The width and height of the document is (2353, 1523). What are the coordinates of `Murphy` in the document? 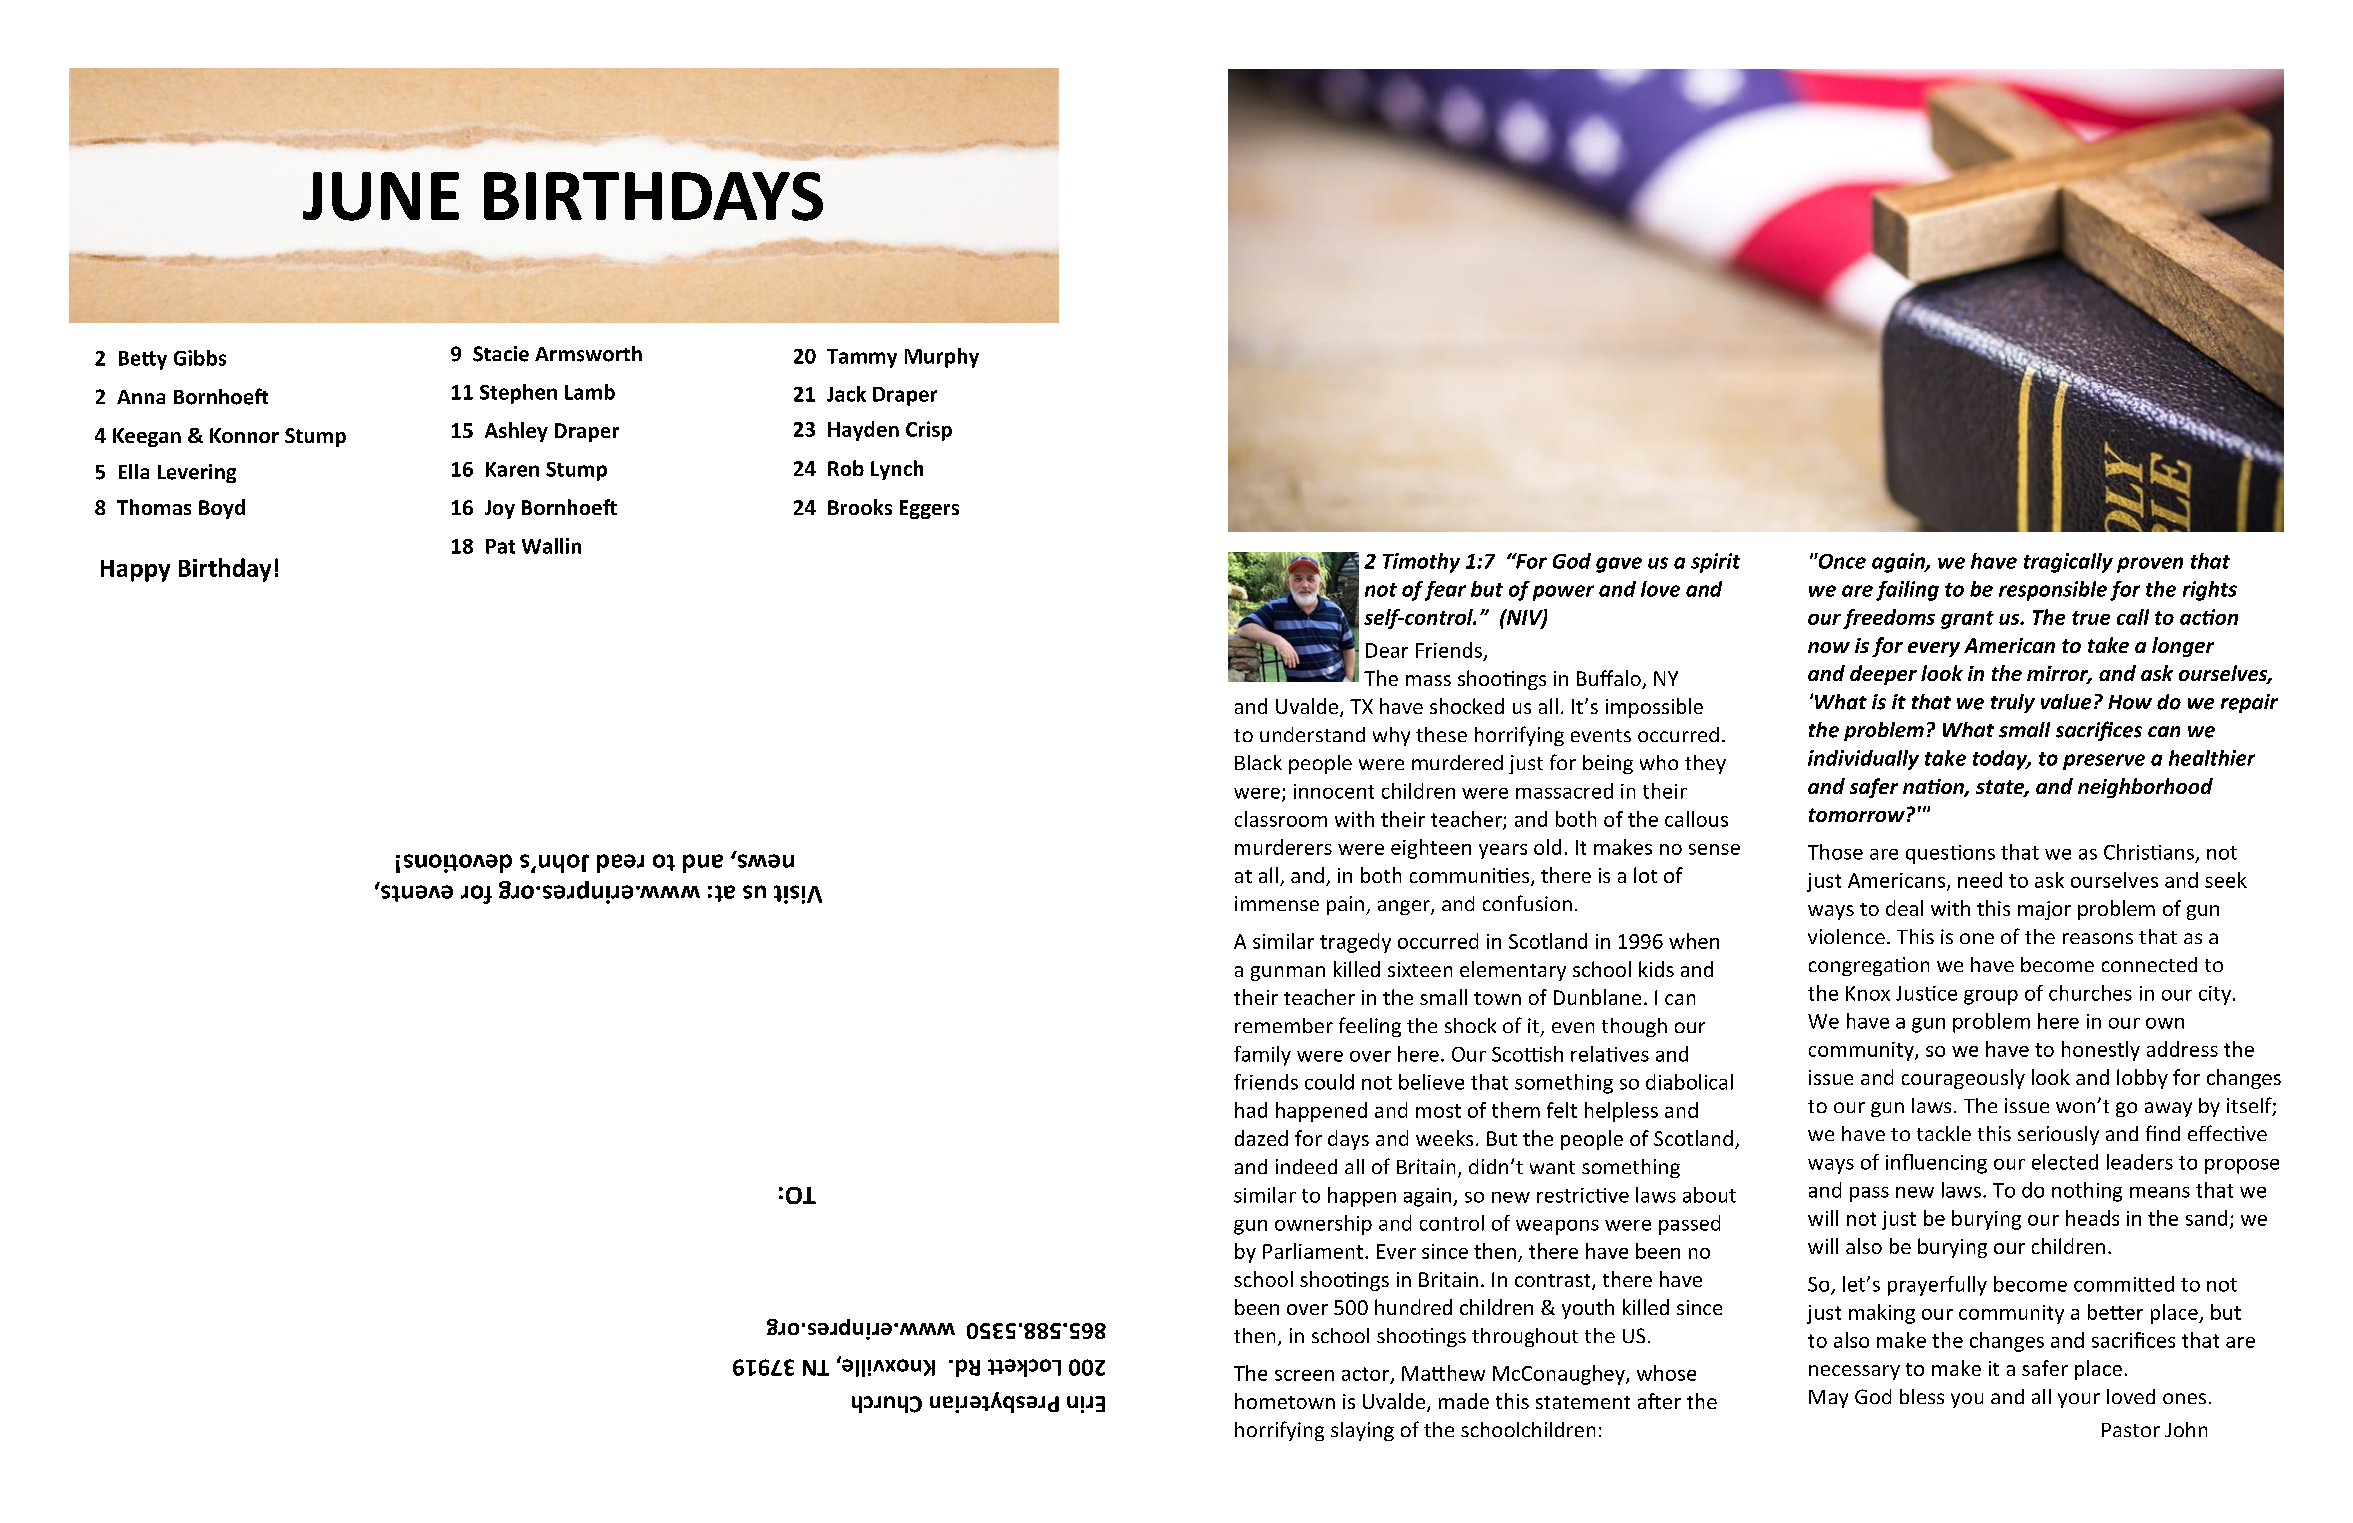 It's located at (942, 358).
